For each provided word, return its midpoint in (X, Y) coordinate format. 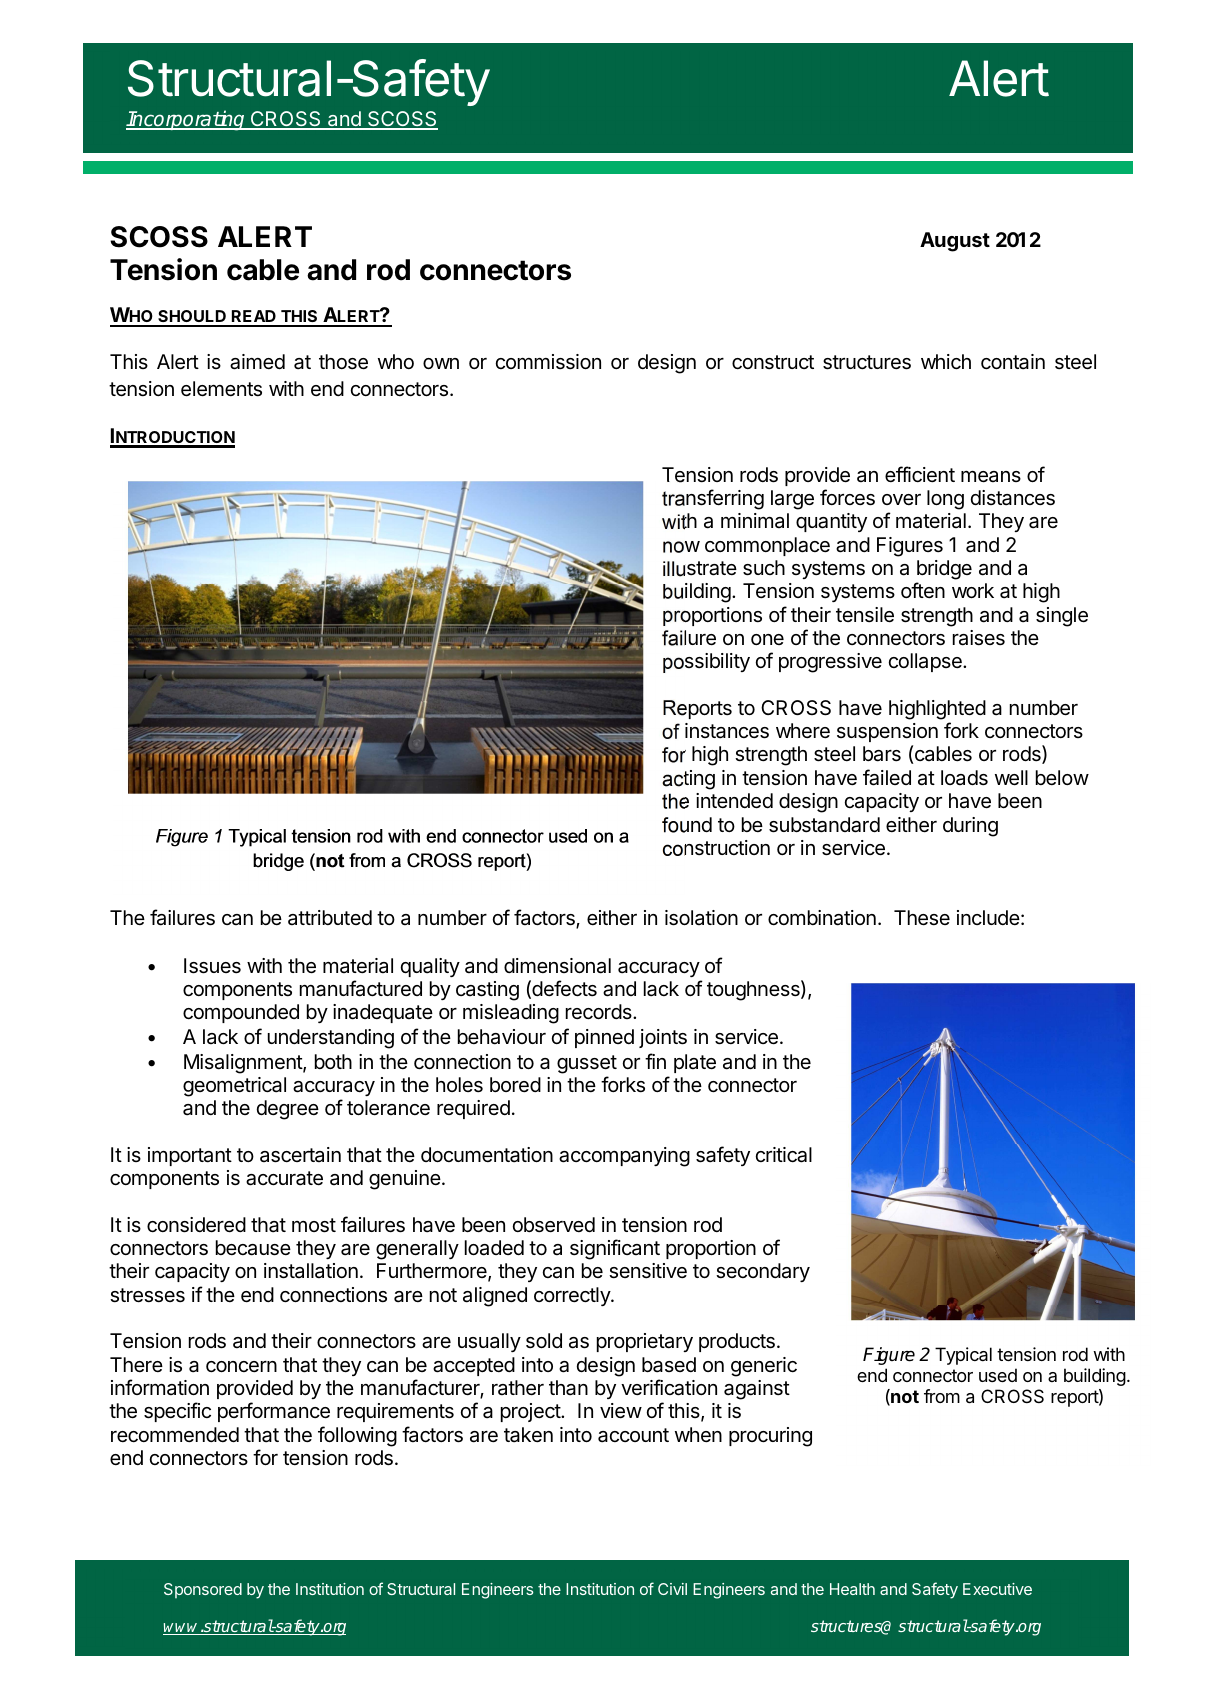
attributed (330, 917)
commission (548, 362)
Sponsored (203, 1590)
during (970, 827)
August (955, 242)
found (687, 825)
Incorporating (187, 120)
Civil (672, 1589)
